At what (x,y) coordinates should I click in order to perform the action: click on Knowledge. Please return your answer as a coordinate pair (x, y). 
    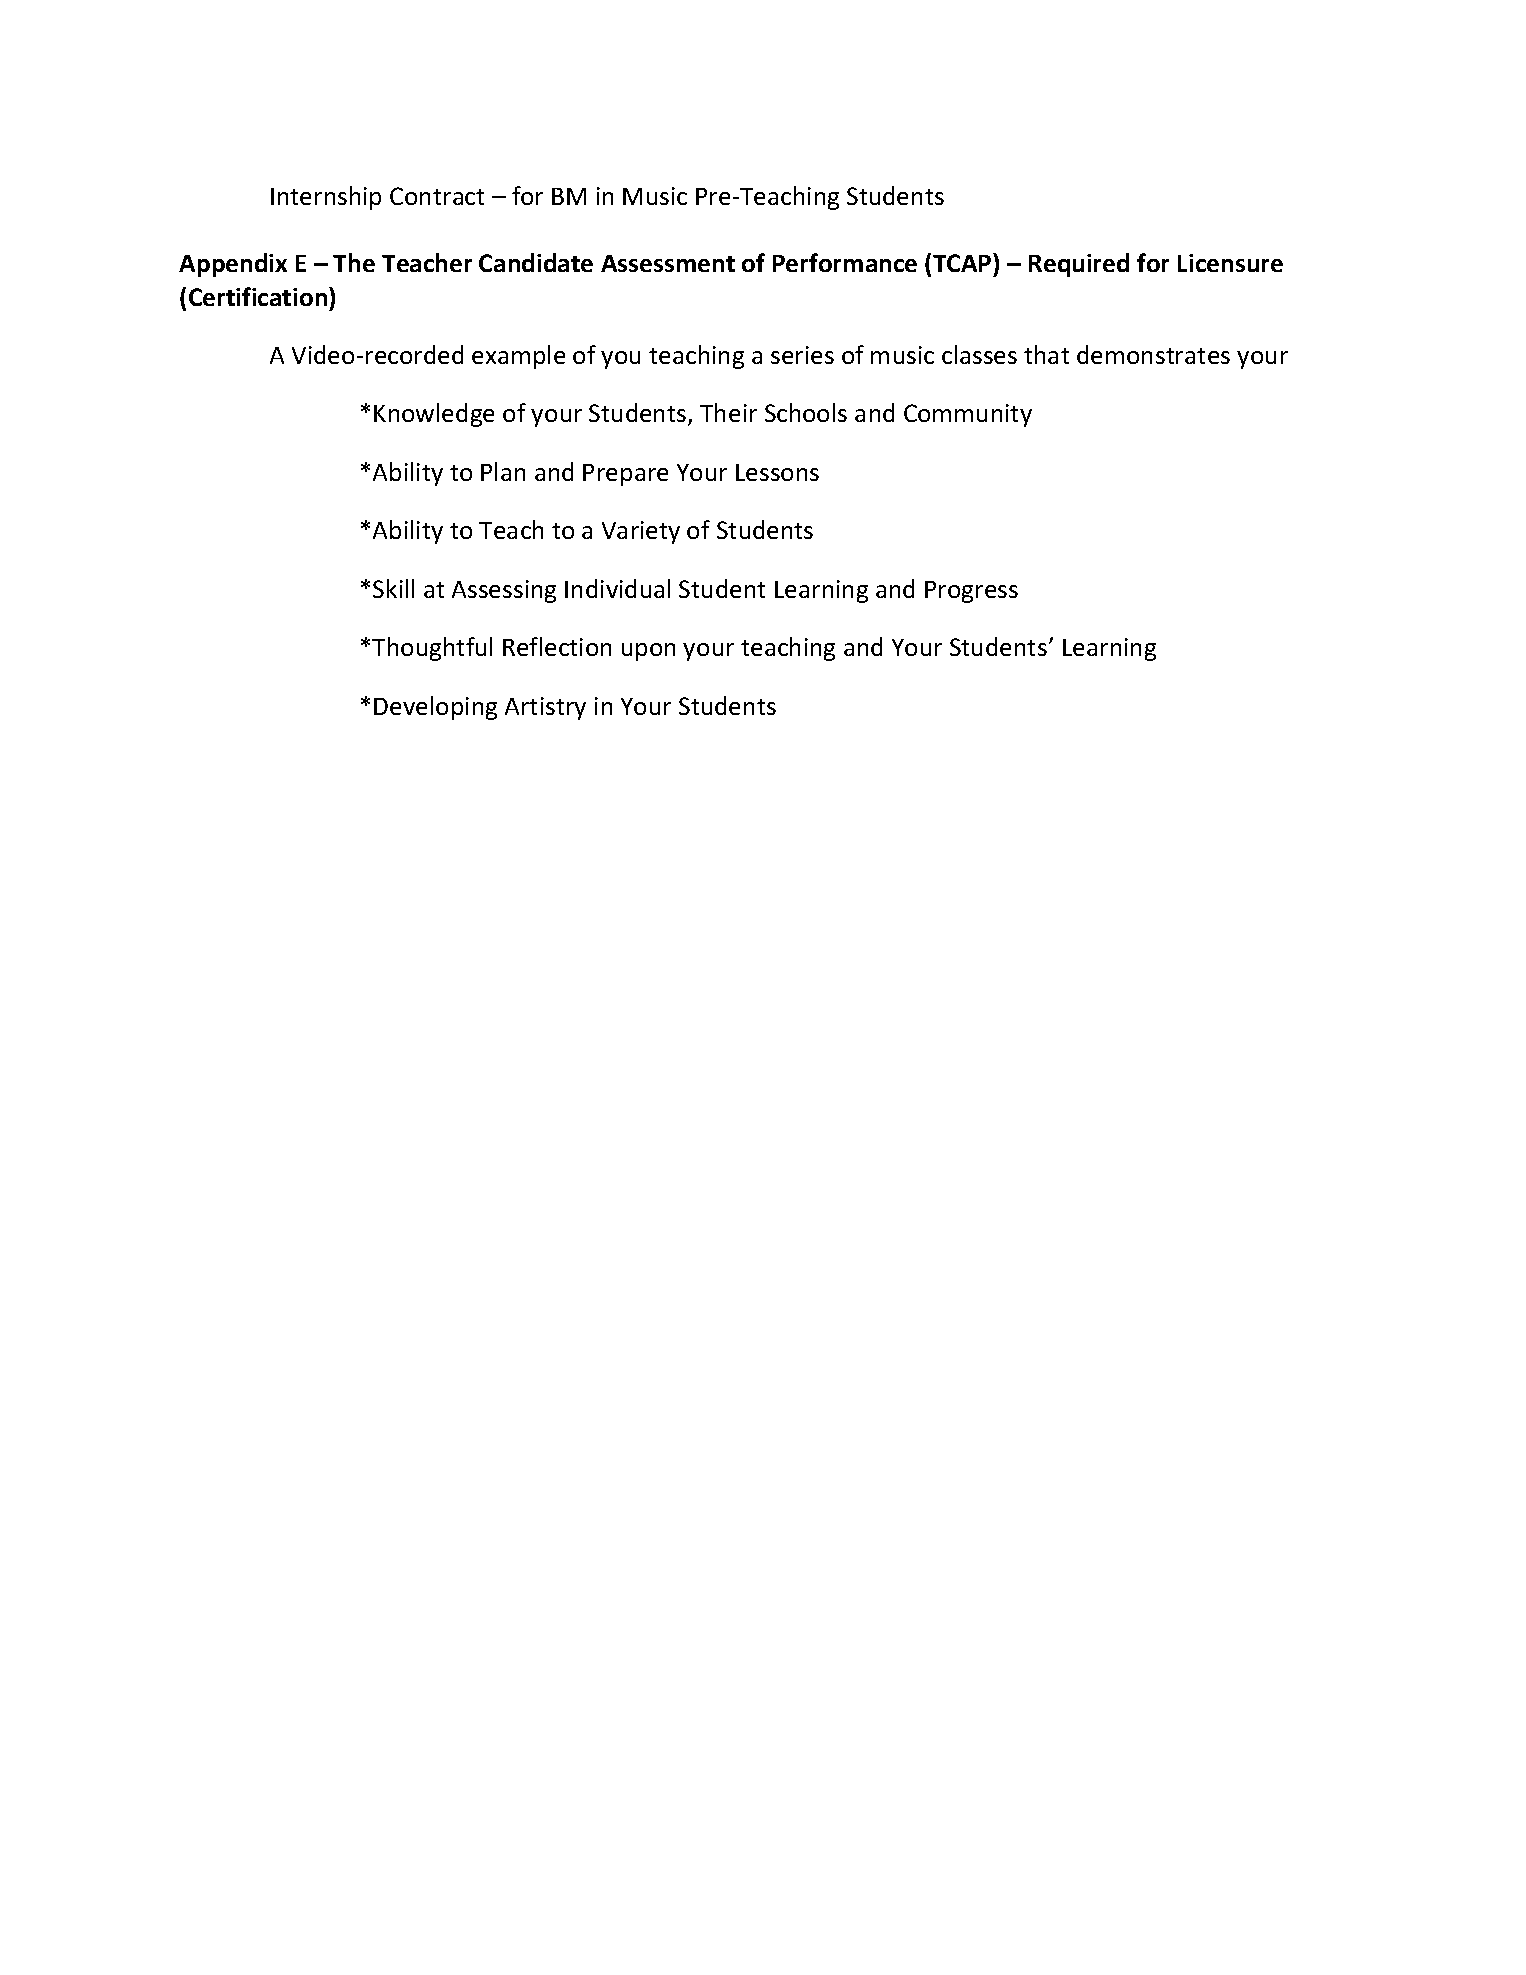
    Looking at the image, I should click on (434, 415).
